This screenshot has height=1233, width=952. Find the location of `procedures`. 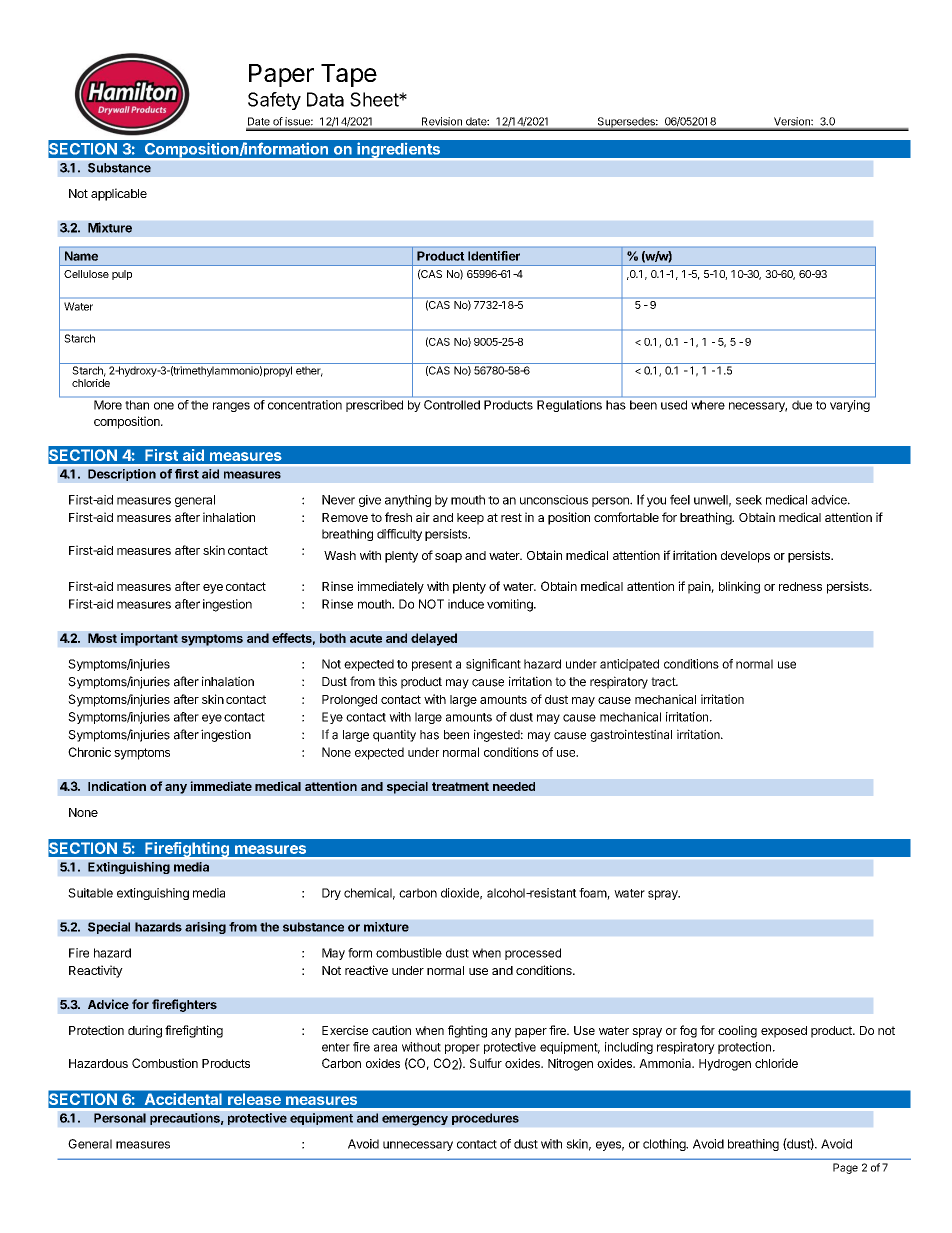

procedures is located at coordinates (485, 1119).
